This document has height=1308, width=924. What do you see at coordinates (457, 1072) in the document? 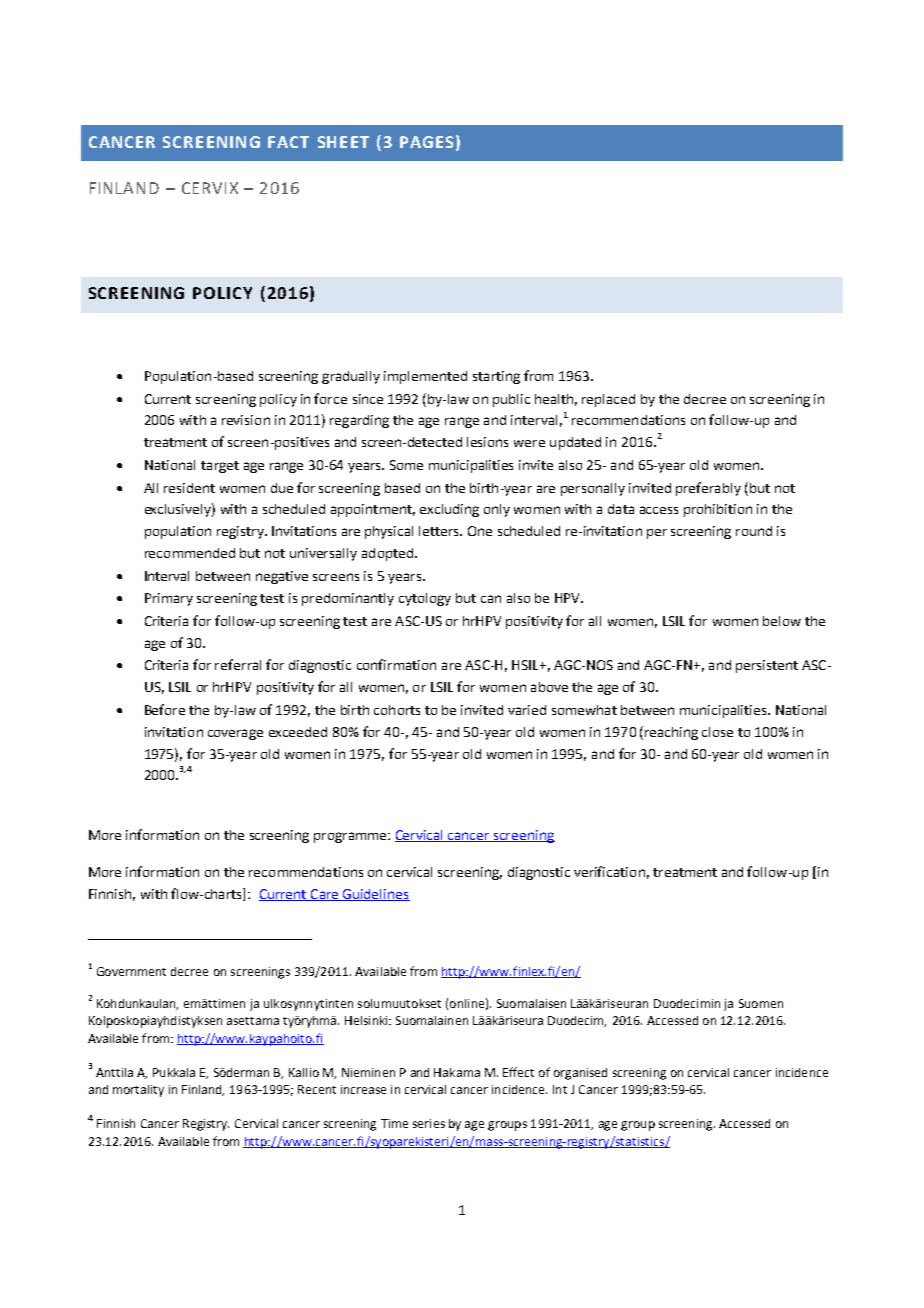
I see `Hakama` at bounding box center [457, 1072].
